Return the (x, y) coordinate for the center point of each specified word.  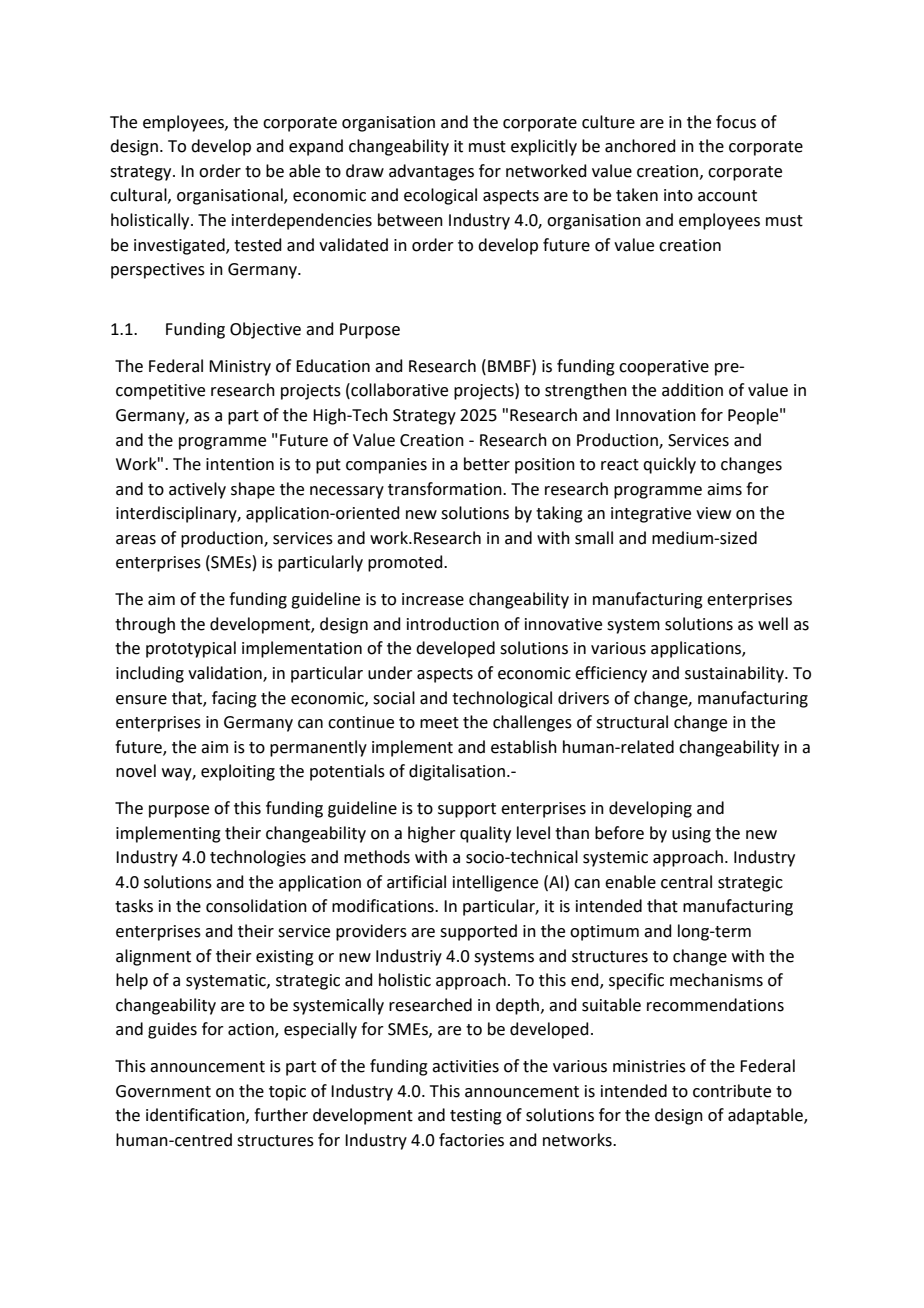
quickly (669, 465)
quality (485, 834)
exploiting (238, 772)
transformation (446, 489)
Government (163, 1091)
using (691, 835)
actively (197, 490)
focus (736, 122)
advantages (431, 172)
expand (316, 147)
